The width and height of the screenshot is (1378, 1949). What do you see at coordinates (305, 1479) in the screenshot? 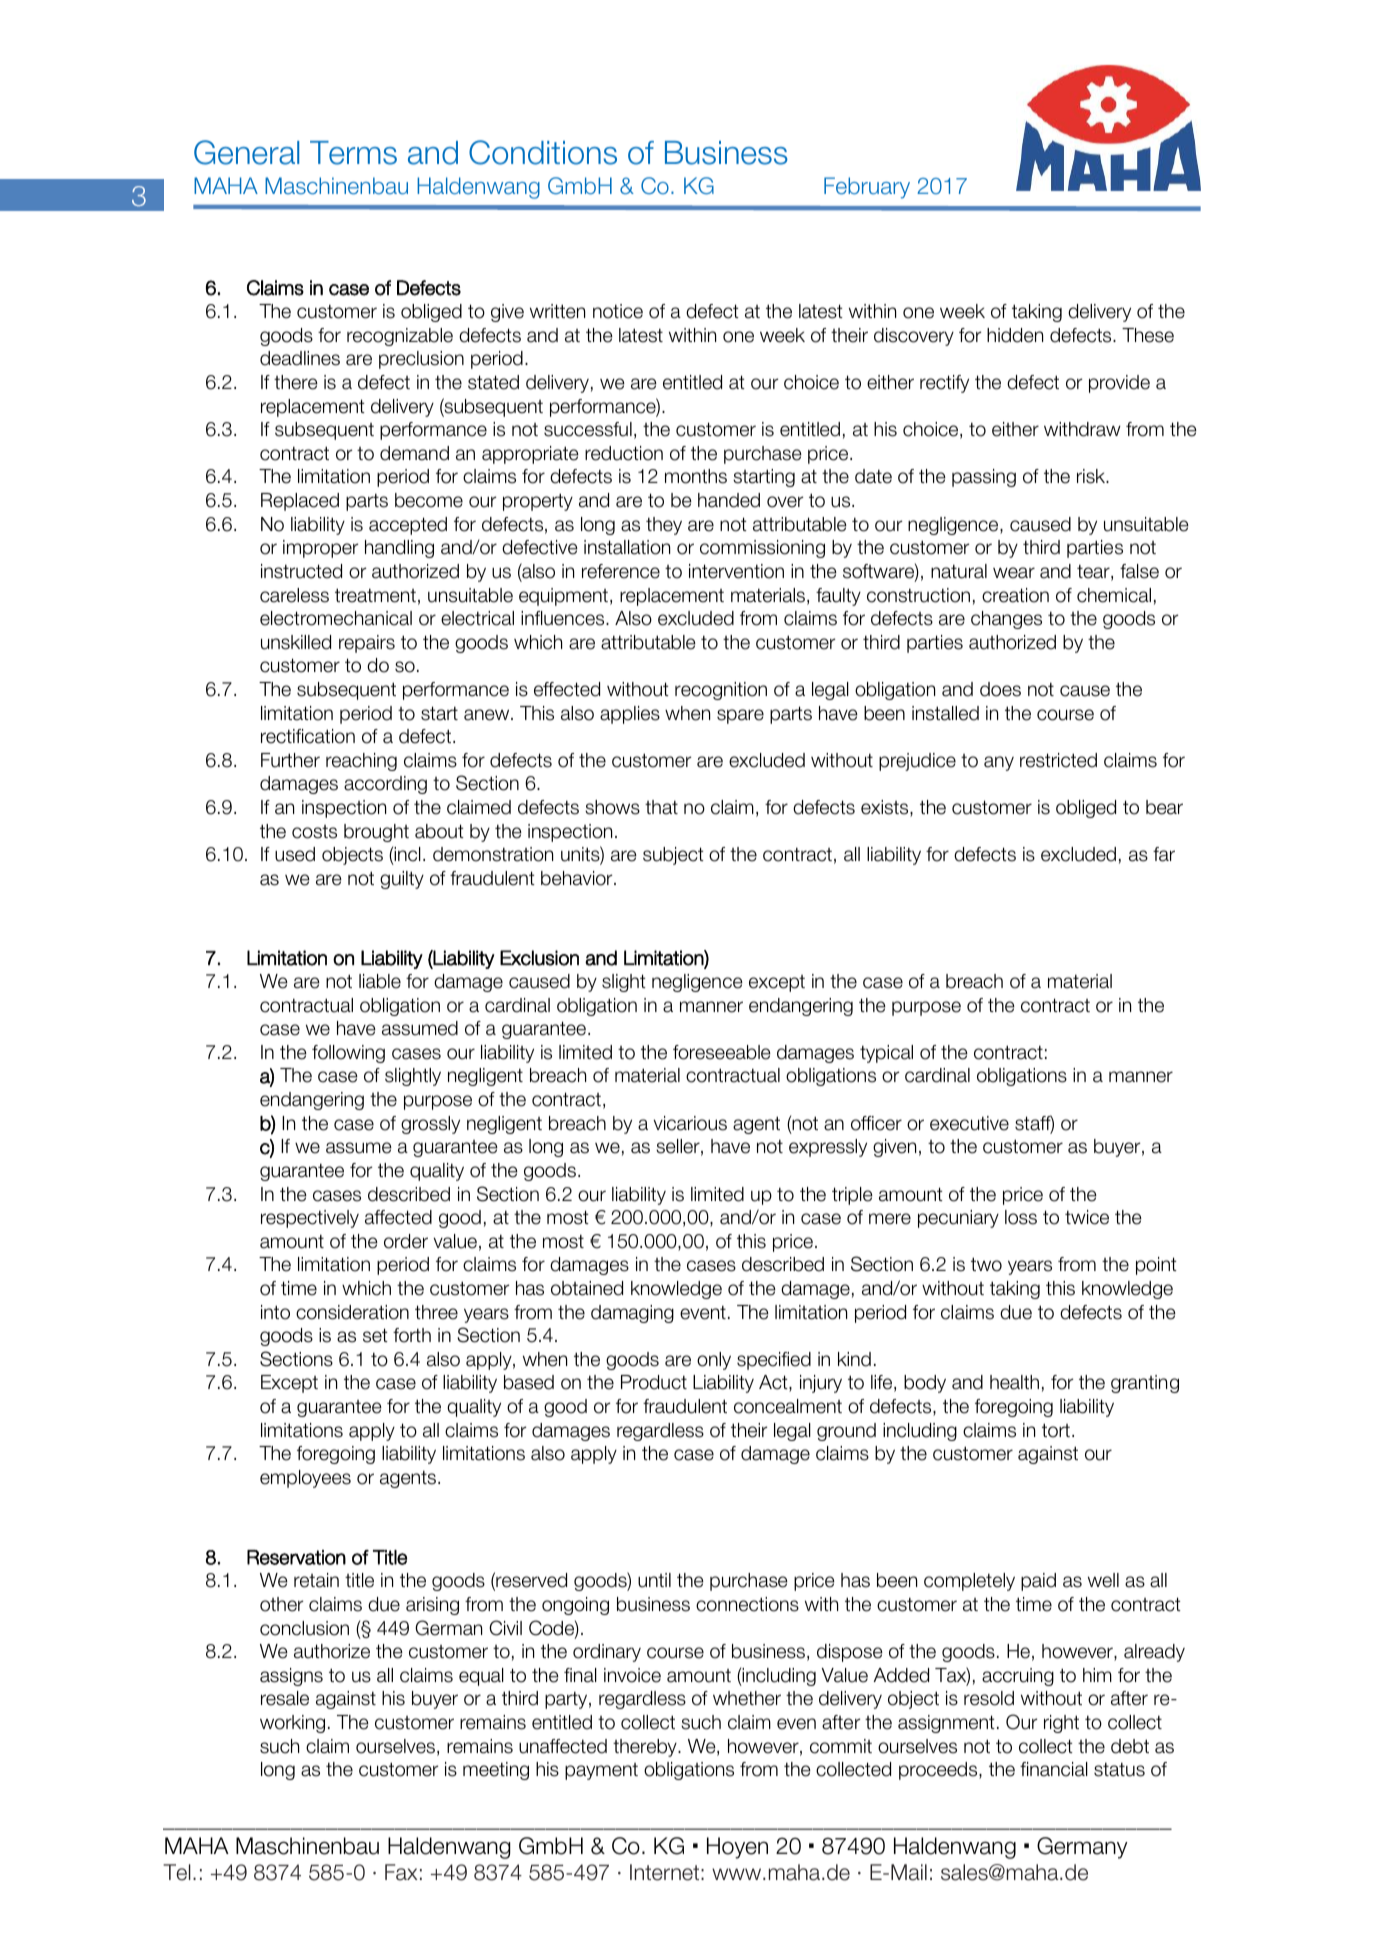
I see `employees` at bounding box center [305, 1479].
